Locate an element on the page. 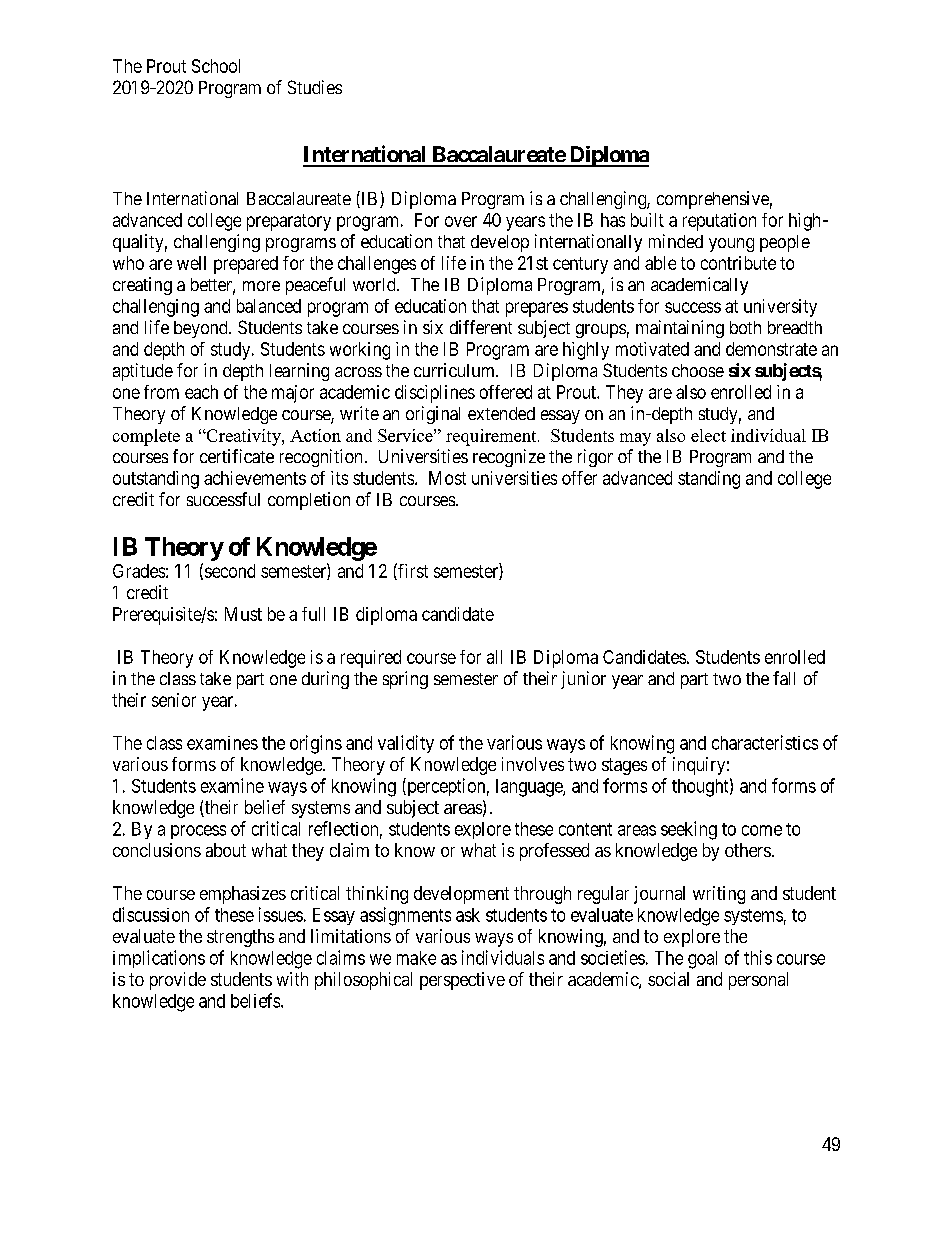 The image size is (952, 1233). Studies is located at coordinates (315, 87).
